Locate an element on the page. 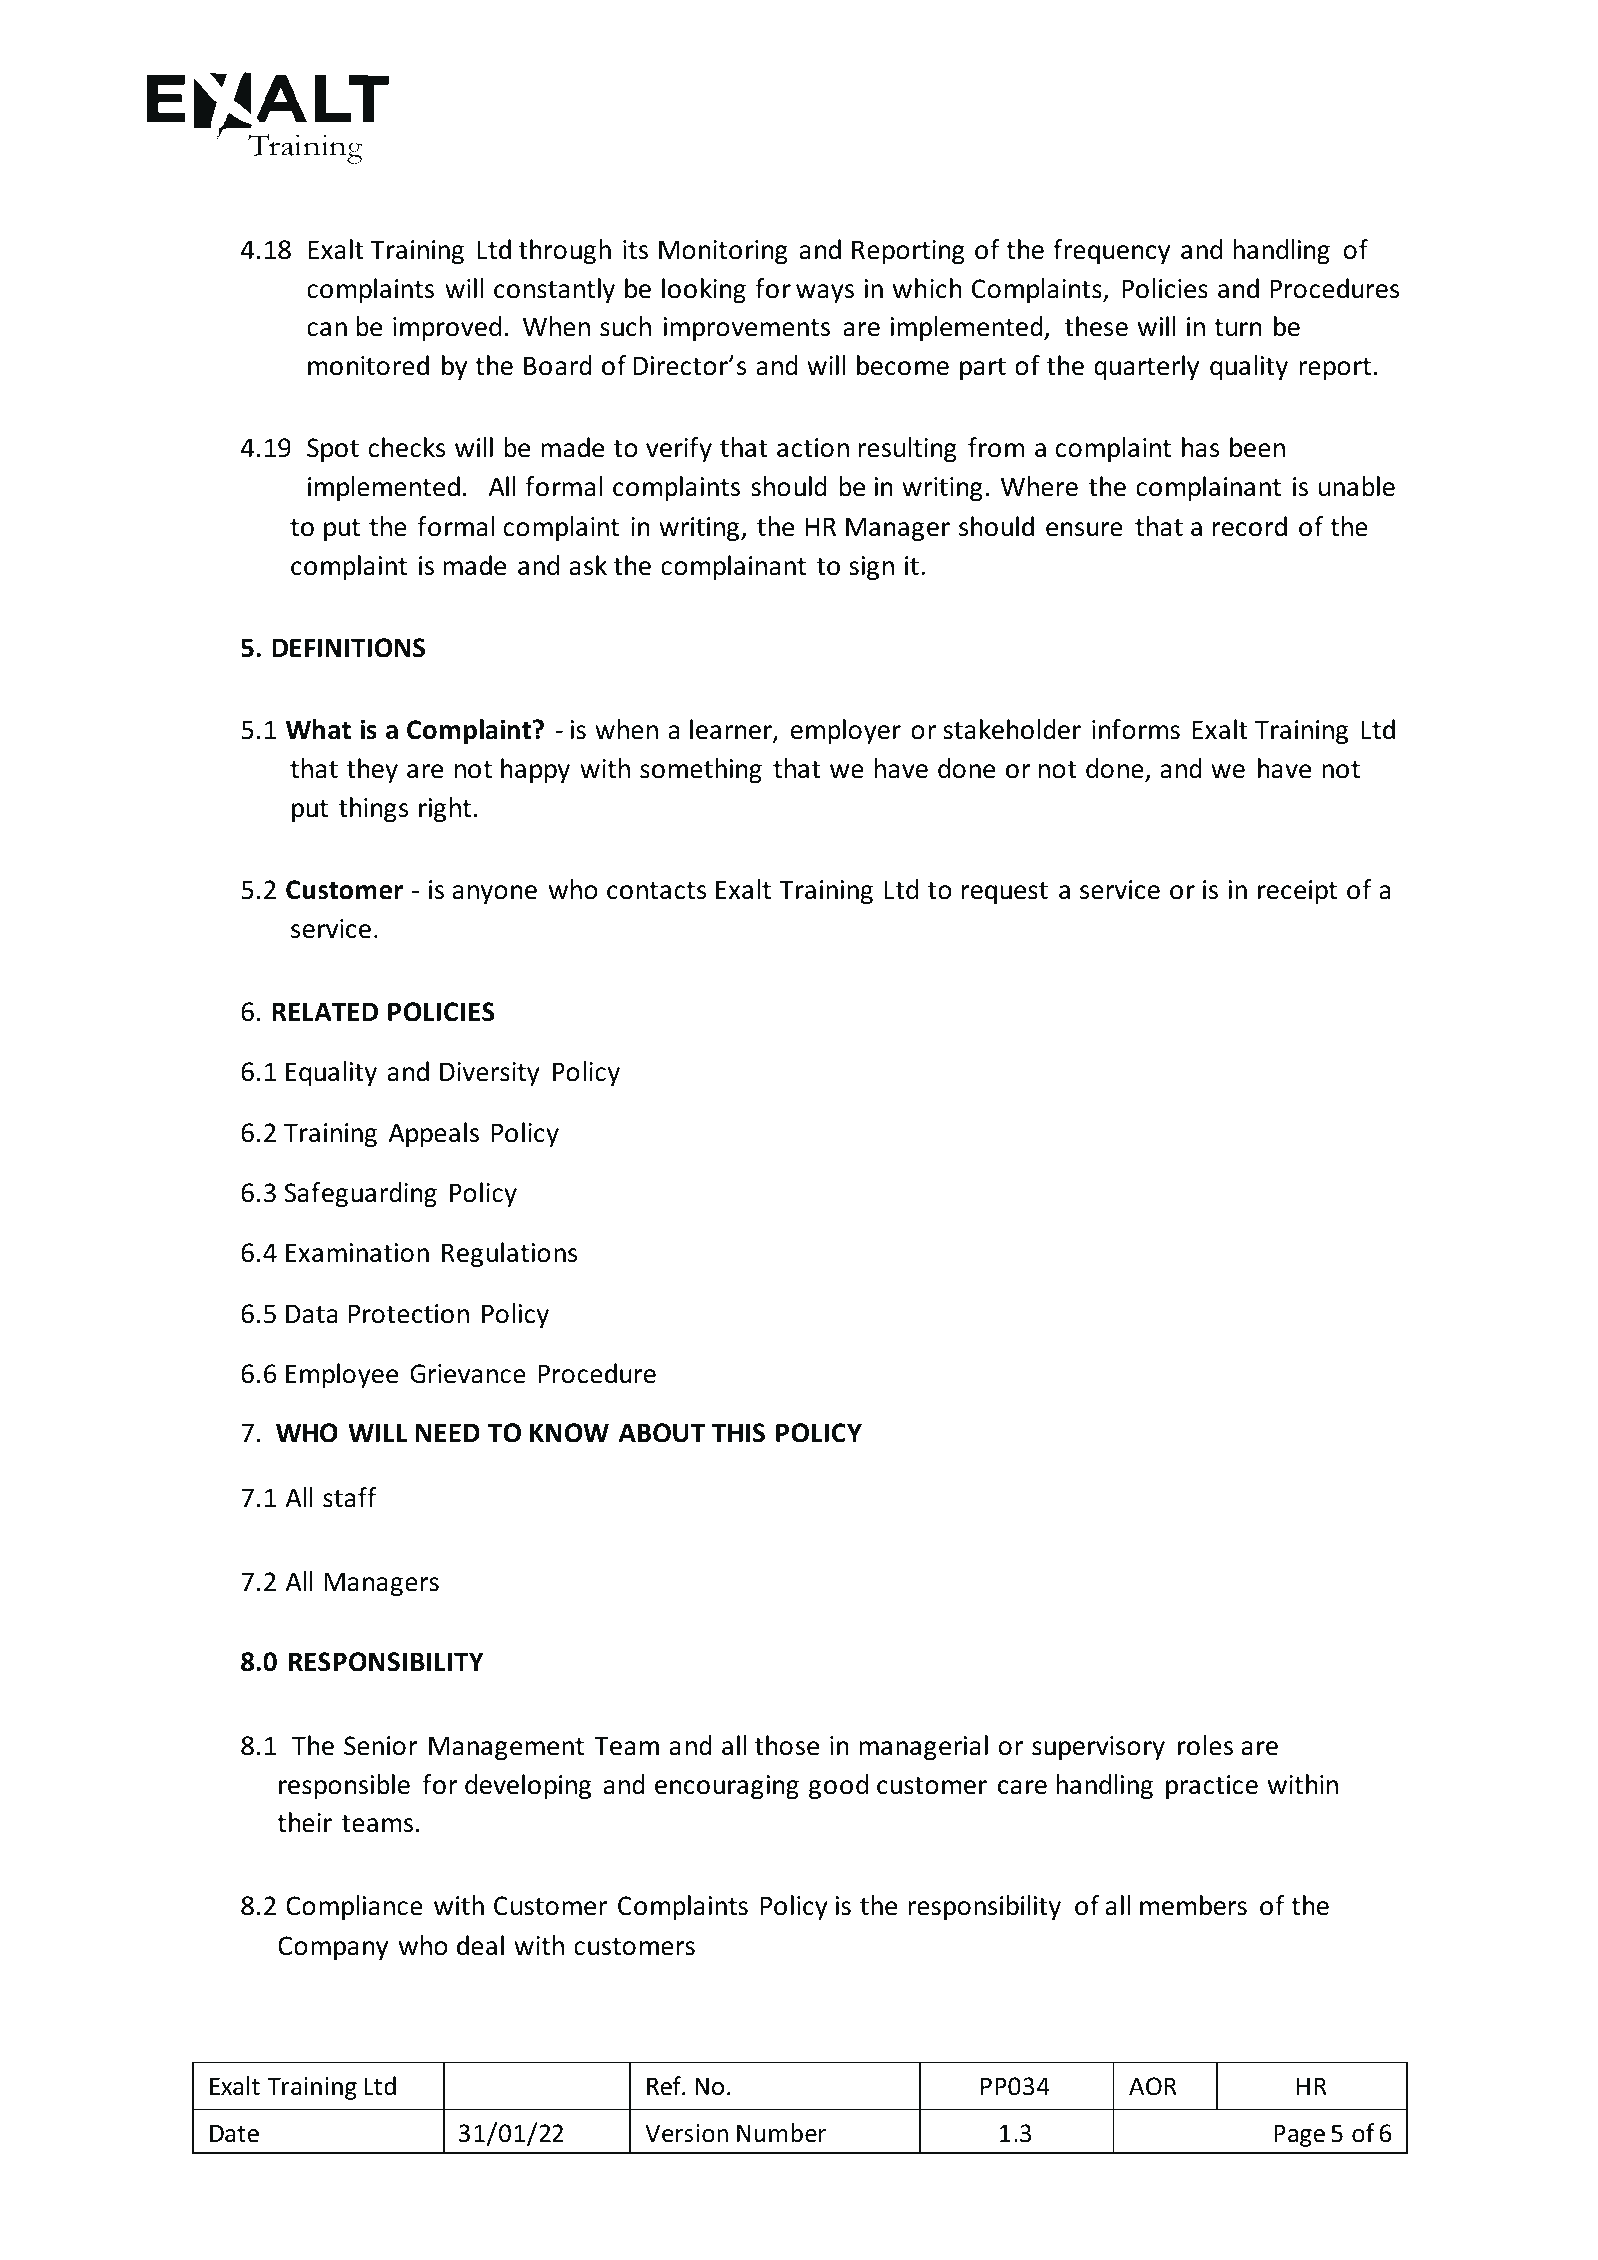 This document has height=2260, width=1598. Date is located at coordinates (234, 2133).
